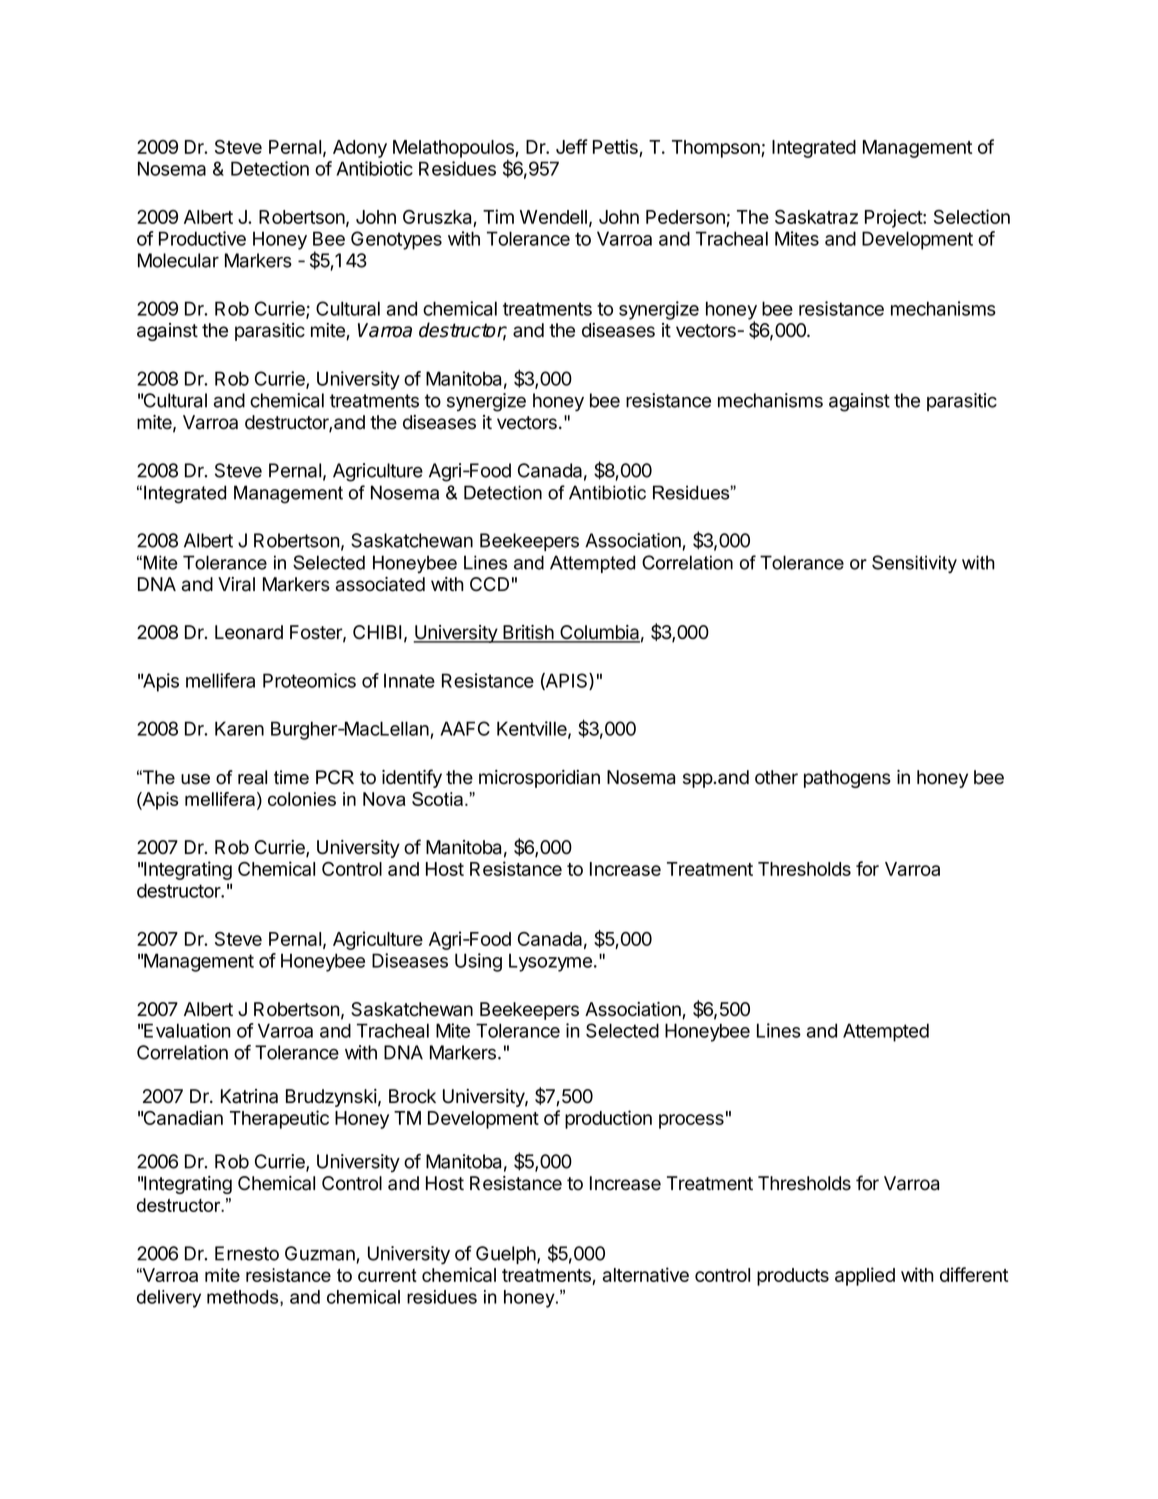  Describe the element at coordinates (894, 218) in the screenshot. I see `Project` at that location.
